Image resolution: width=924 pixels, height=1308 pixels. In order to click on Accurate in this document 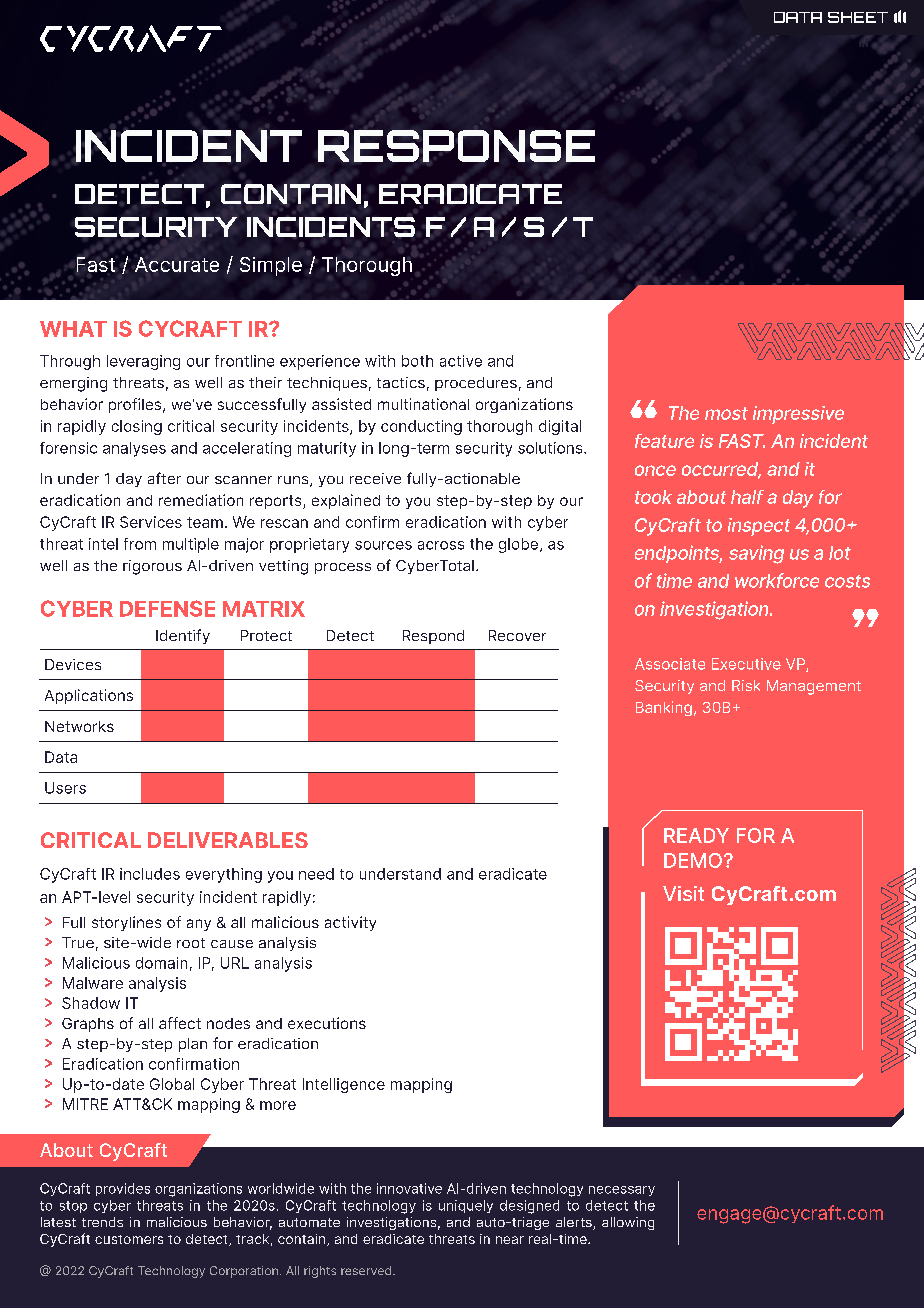, I will do `click(177, 264)`.
